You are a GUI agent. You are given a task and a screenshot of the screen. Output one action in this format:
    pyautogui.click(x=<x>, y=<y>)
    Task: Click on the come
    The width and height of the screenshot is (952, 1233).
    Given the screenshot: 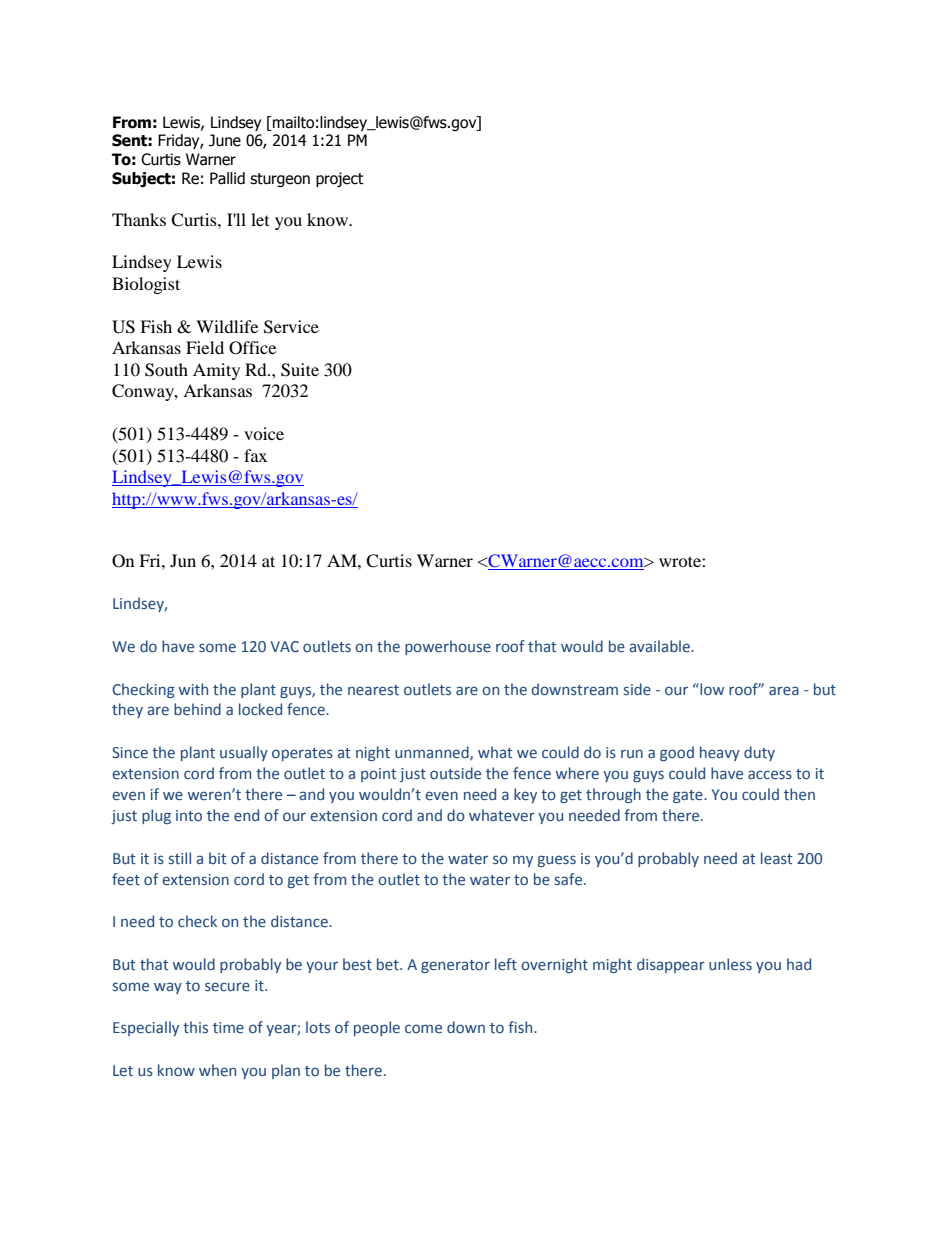 What is the action you would take?
    pyautogui.click(x=423, y=1028)
